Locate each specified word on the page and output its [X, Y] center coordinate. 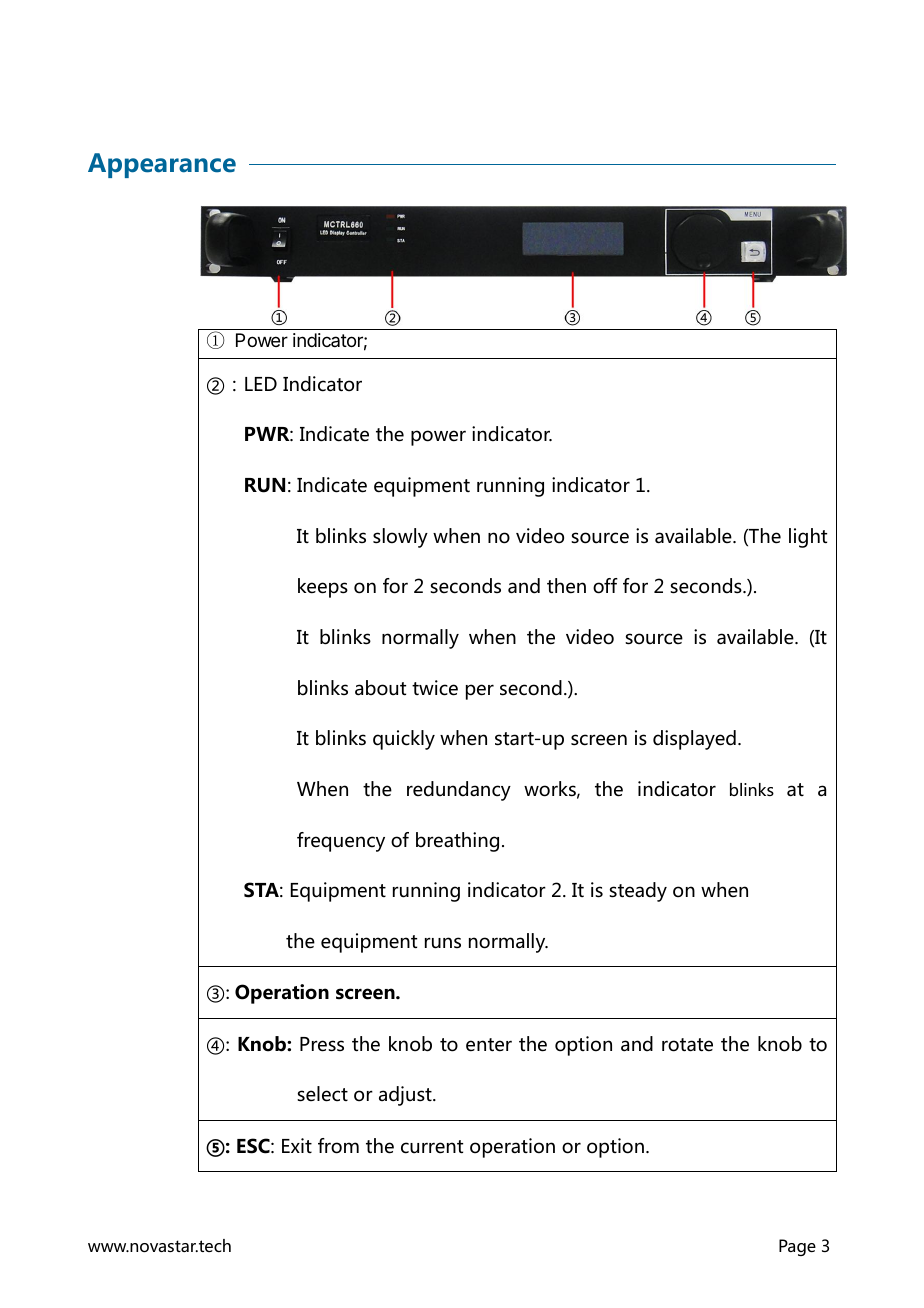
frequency [341, 842]
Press [322, 1044]
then [566, 586]
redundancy [459, 791]
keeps [323, 588]
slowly [400, 538]
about [380, 688]
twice [435, 688]
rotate [687, 1045]
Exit [297, 1145]
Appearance [162, 165]
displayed [694, 740]
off [605, 586]
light [808, 538]
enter [489, 1045]
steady [638, 892]
